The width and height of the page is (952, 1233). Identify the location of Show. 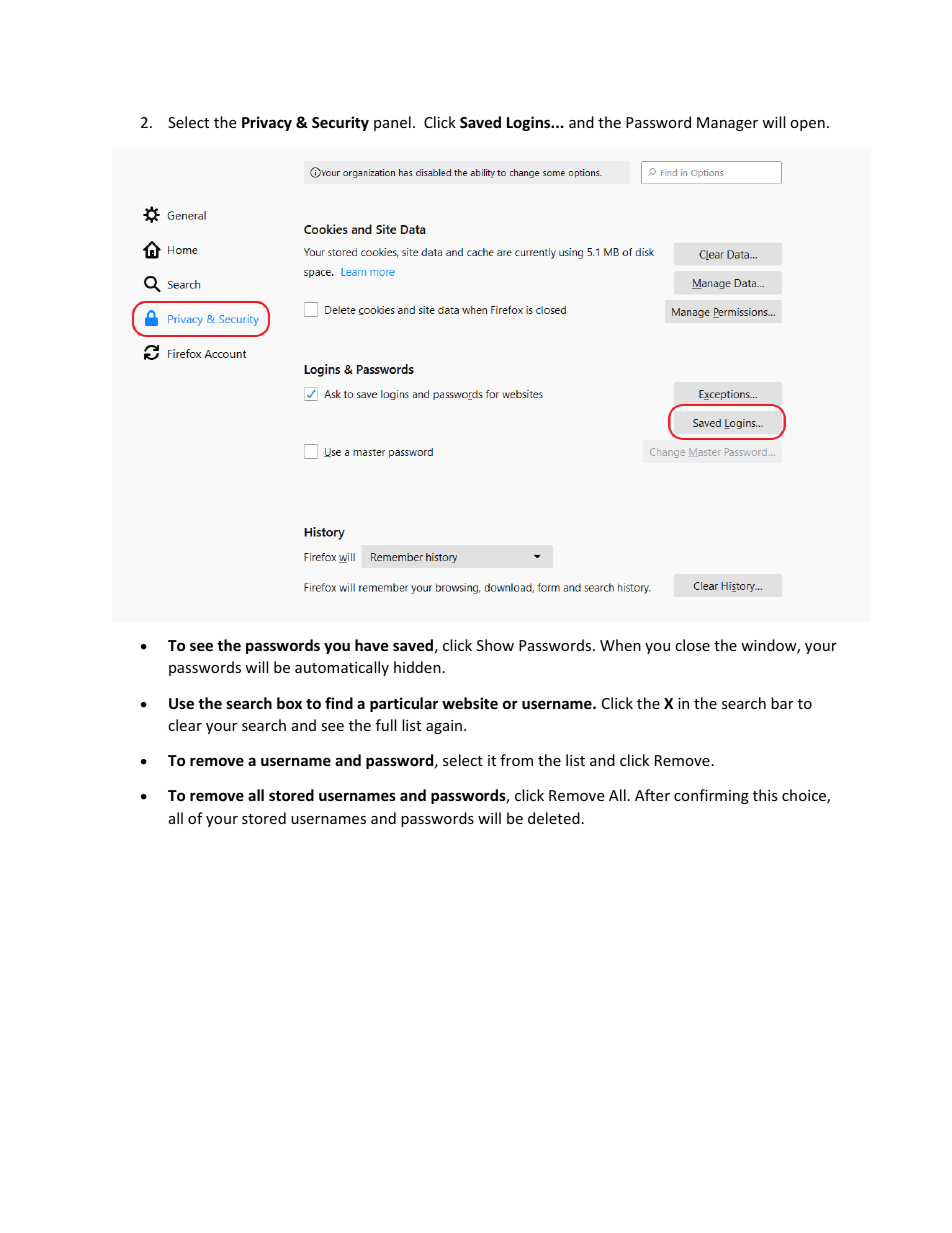
(495, 645).
